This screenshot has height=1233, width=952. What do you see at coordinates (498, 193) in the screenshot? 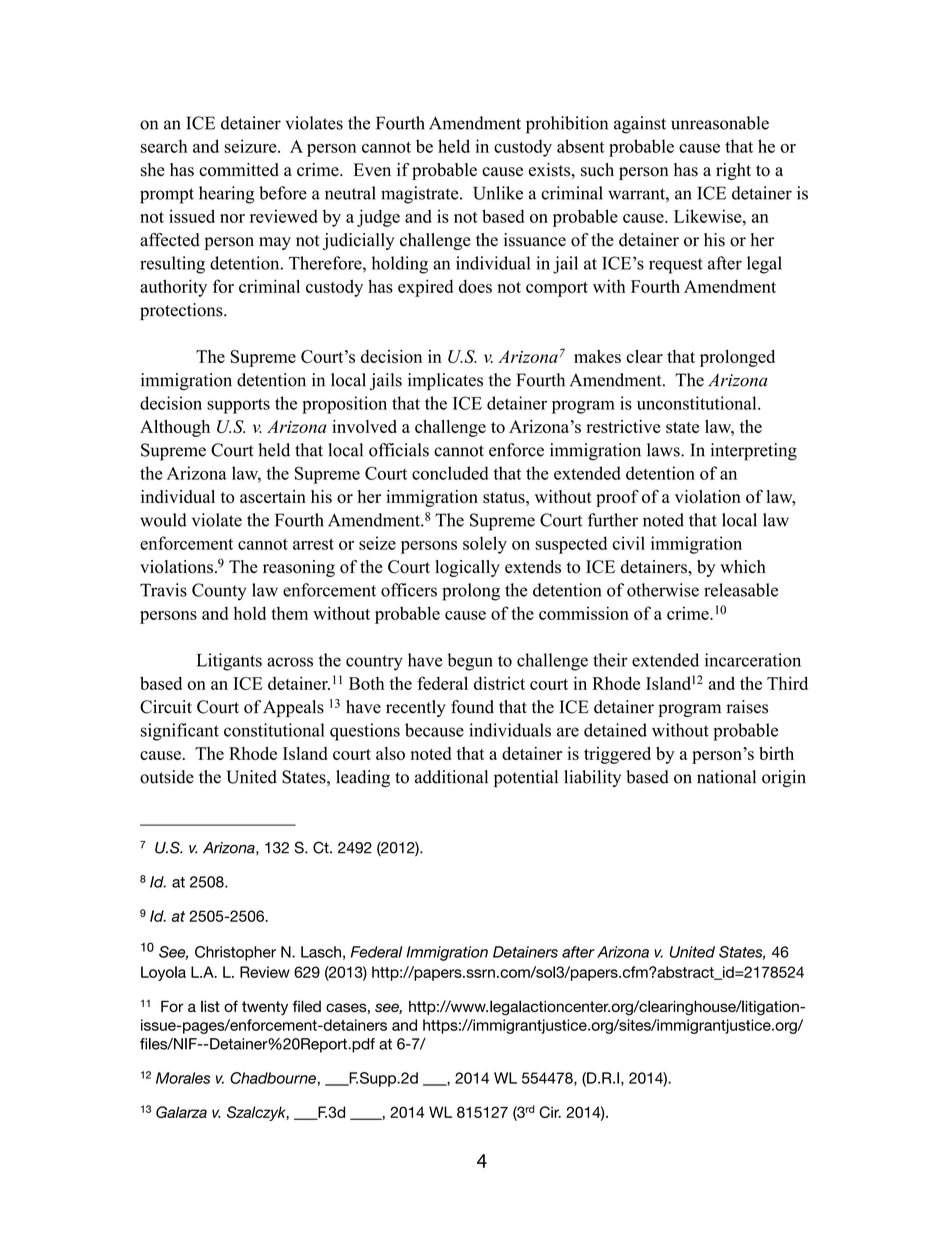
I see `Unlike` at bounding box center [498, 193].
